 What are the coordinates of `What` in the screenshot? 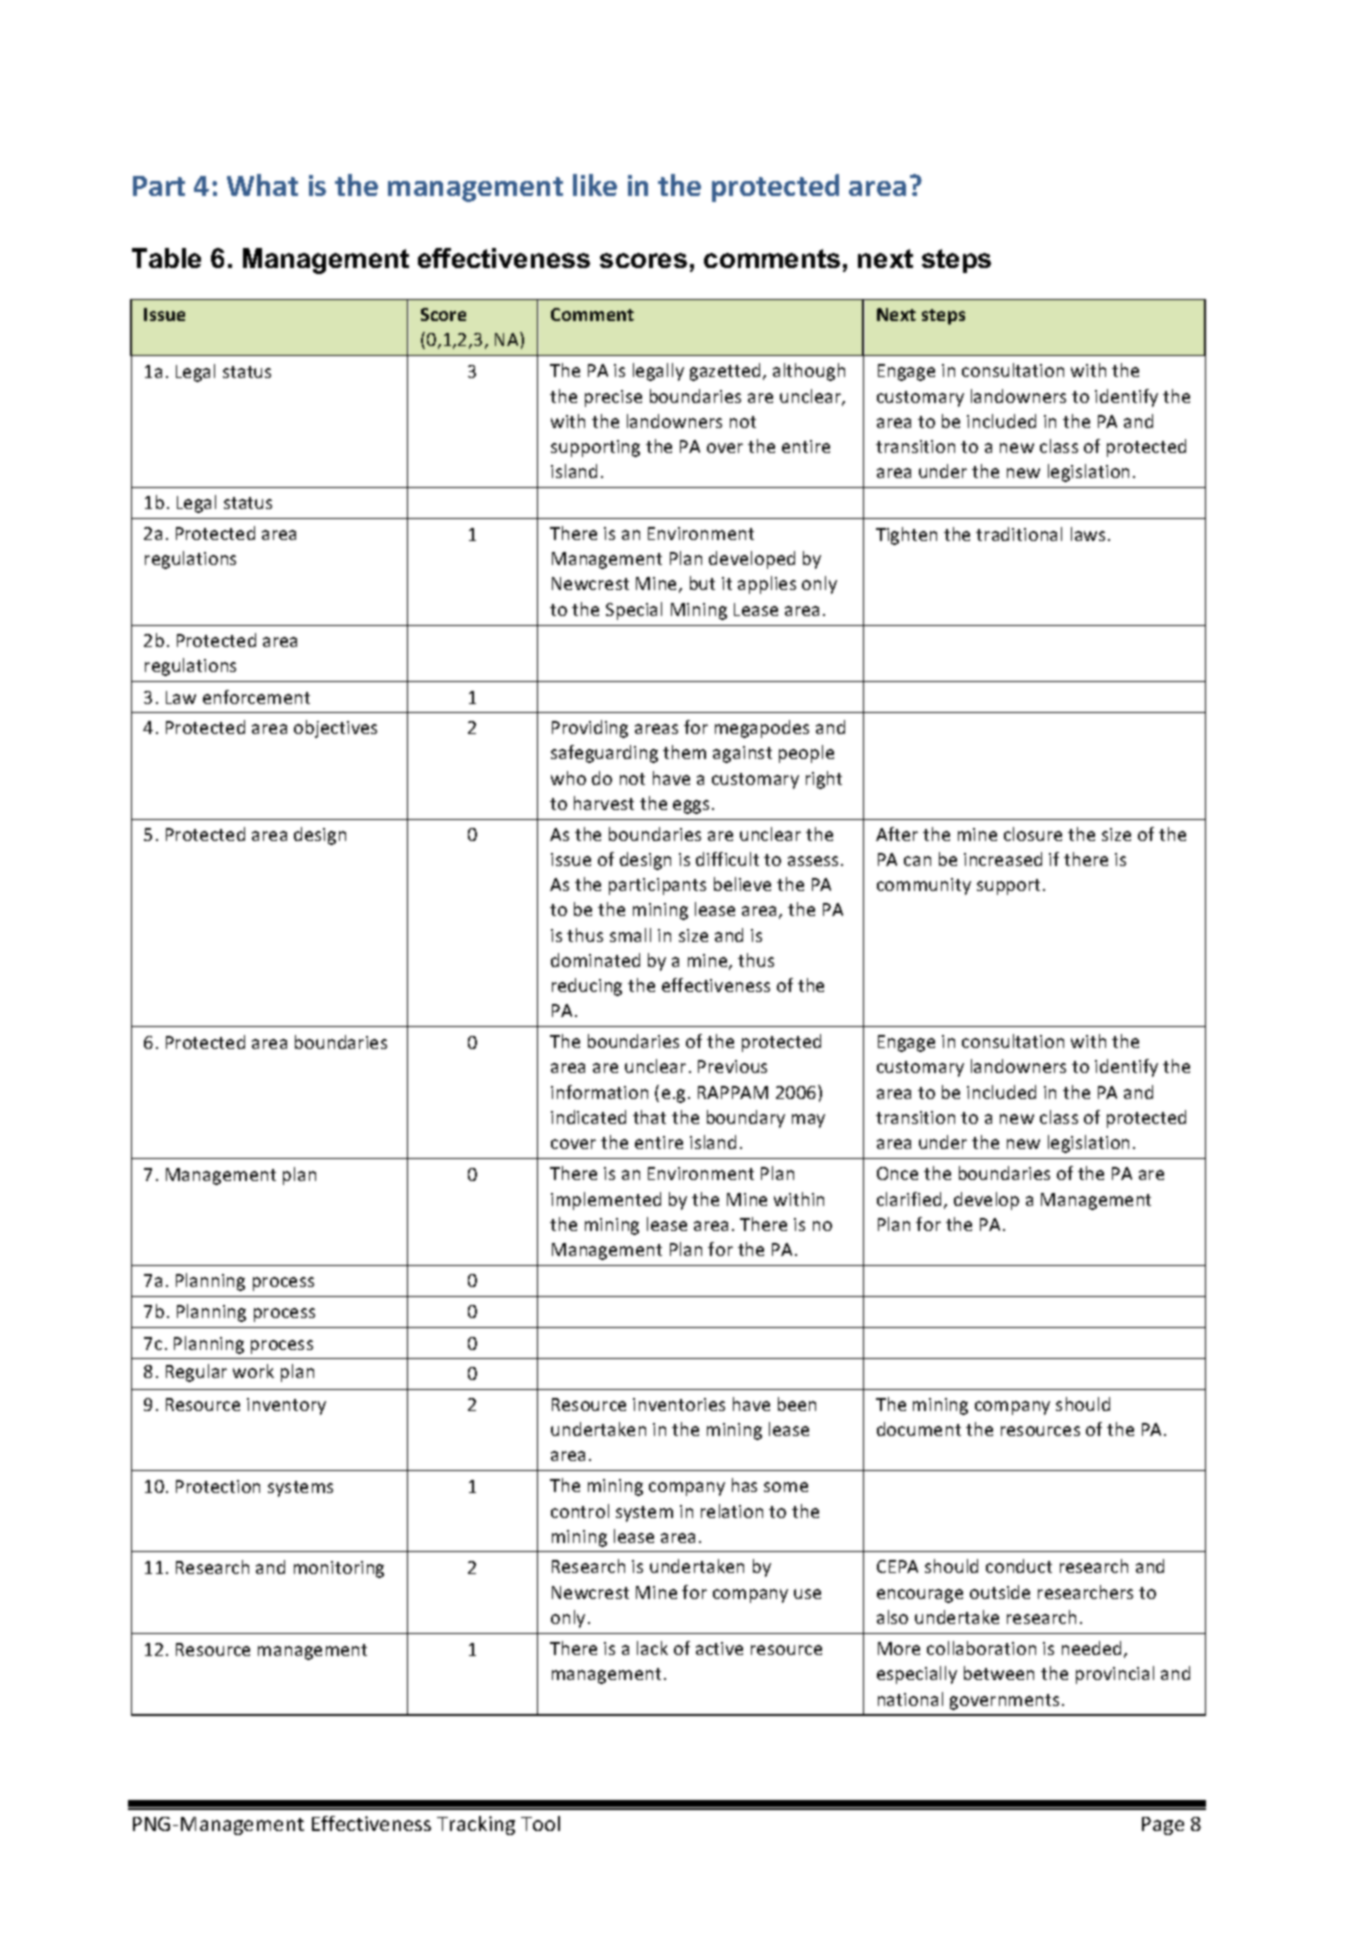 It's located at (262, 185).
